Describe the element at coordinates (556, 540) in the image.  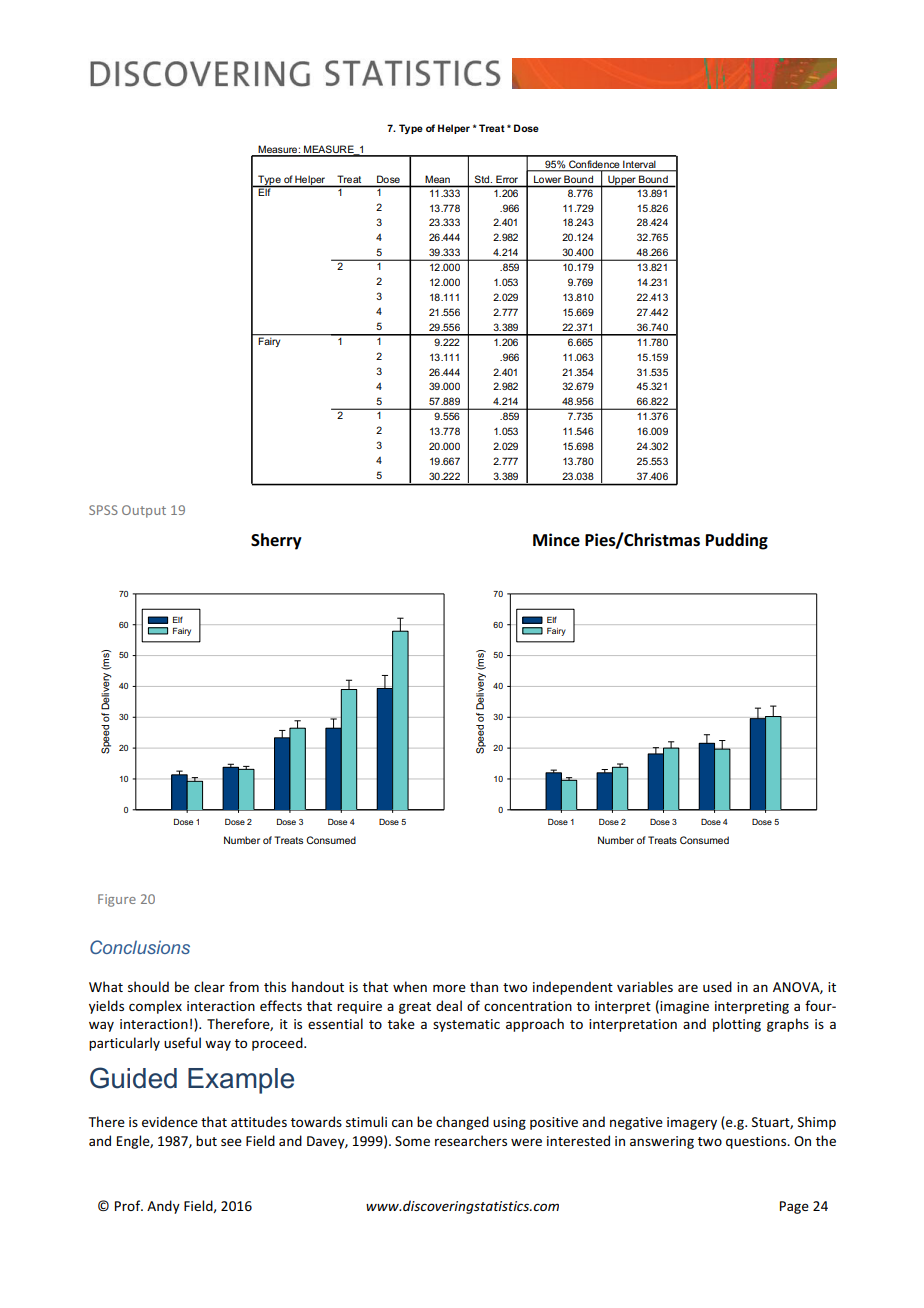
I see `Mince` at that location.
